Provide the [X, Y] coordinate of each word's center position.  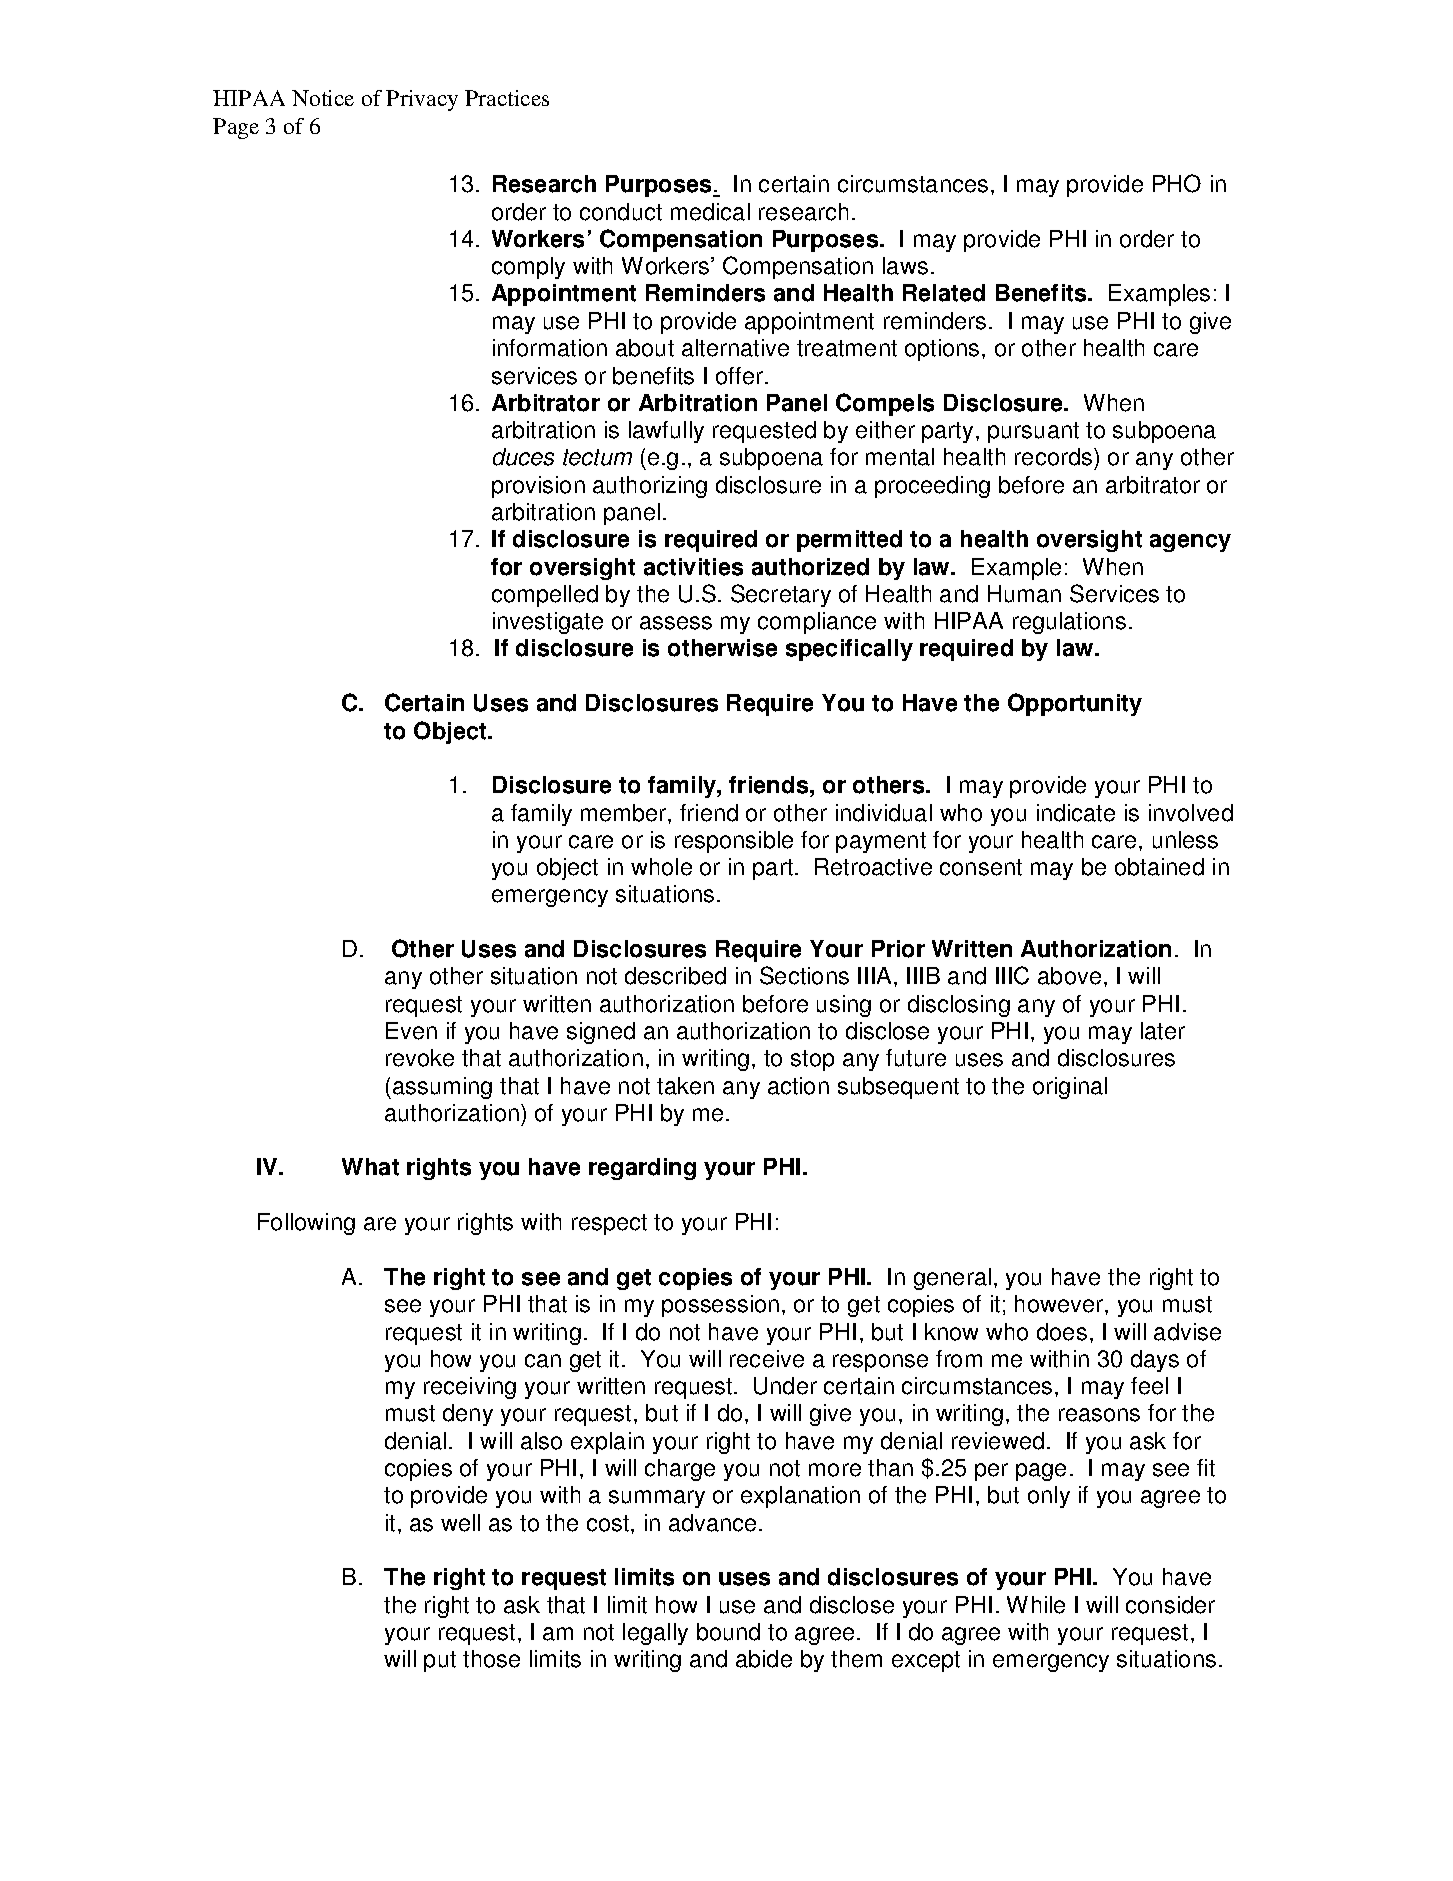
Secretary [781, 595]
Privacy [422, 100]
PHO [1177, 183]
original [1070, 1088]
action [798, 1086]
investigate [548, 623]
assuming [442, 1088]
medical [710, 212]
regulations [1069, 623]
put [440, 1661]
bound [728, 1632]
